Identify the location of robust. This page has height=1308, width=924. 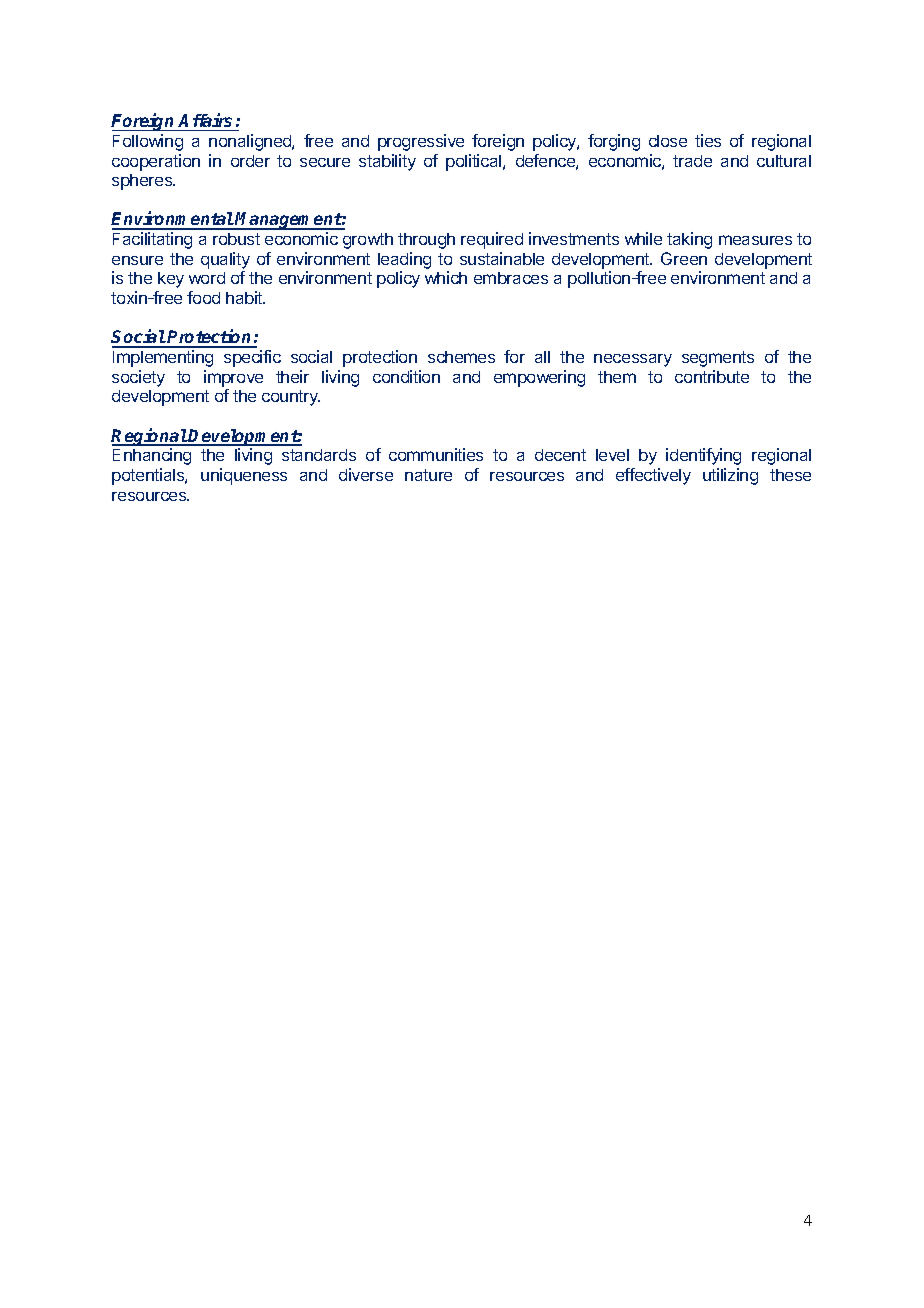
(236, 239).
